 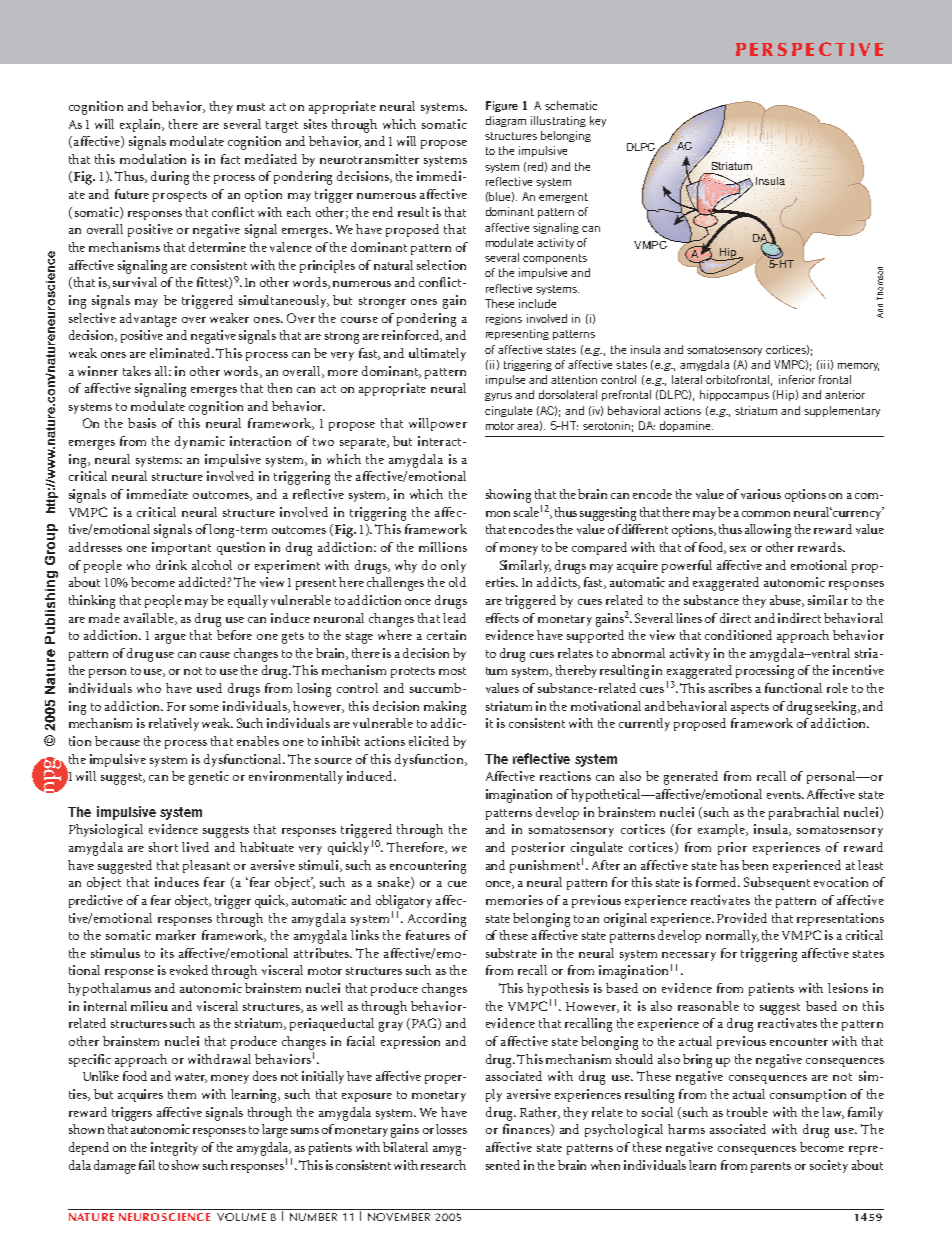 I want to click on millions, so click(x=443, y=547).
